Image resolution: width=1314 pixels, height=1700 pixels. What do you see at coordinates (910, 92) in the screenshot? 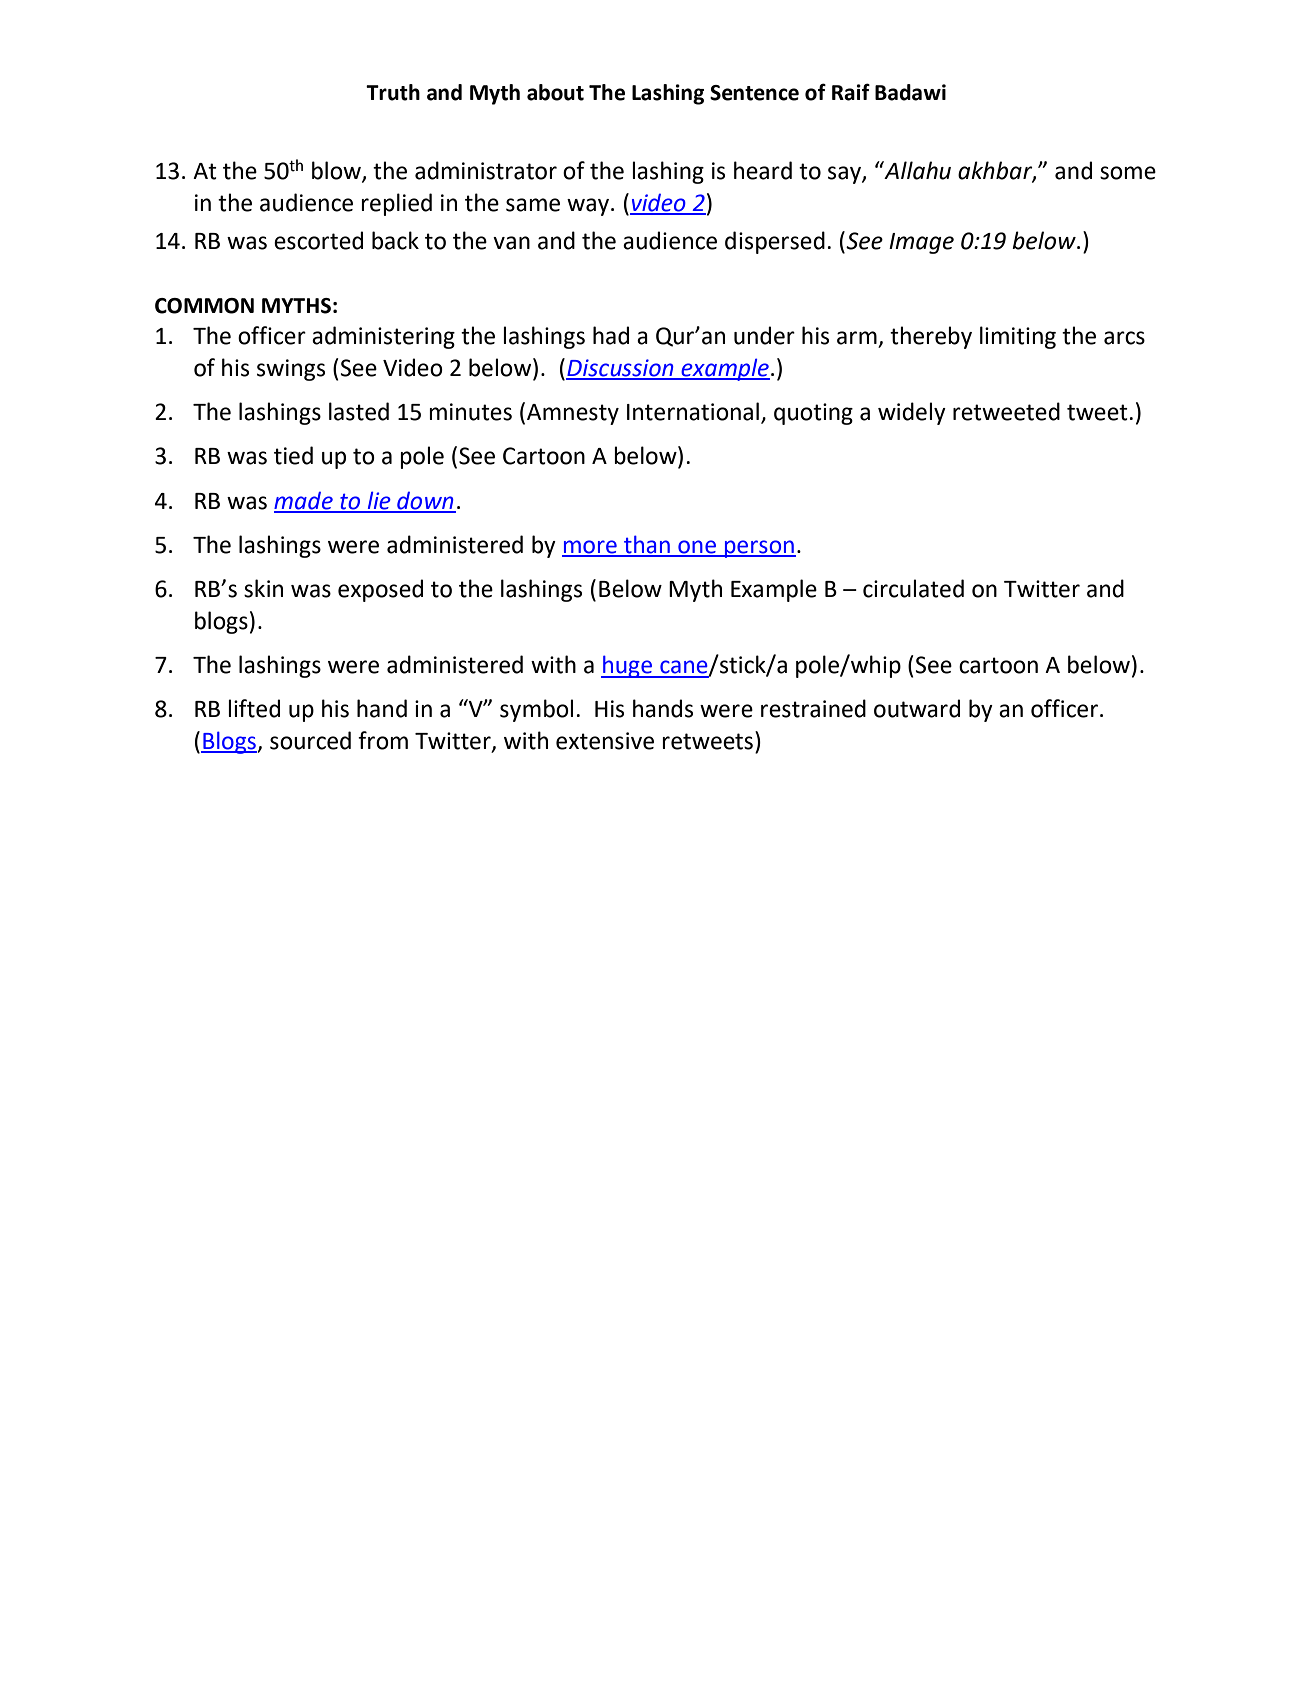
I see `Badawi` at bounding box center [910, 92].
